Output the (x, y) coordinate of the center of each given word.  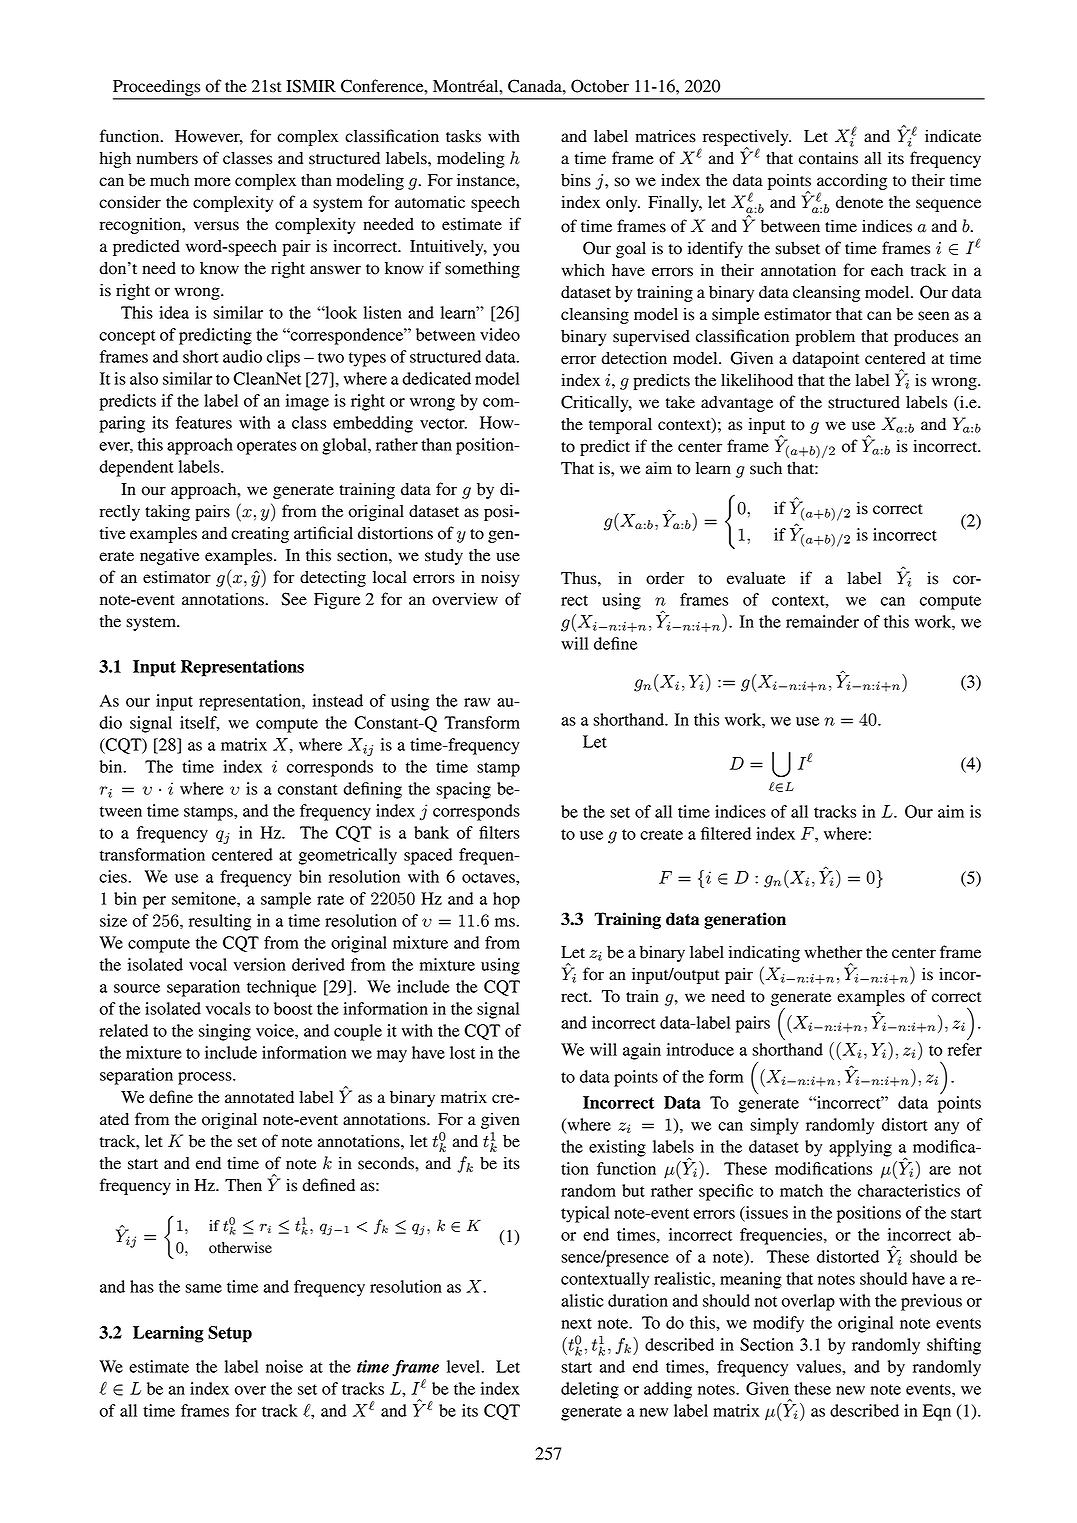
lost (462, 1052)
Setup (230, 1334)
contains (828, 158)
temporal (620, 426)
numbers (167, 158)
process (206, 1078)
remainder (822, 621)
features (204, 422)
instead (338, 700)
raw (477, 702)
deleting (590, 1390)
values (819, 1366)
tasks (463, 136)
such (766, 468)
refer (965, 1049)
